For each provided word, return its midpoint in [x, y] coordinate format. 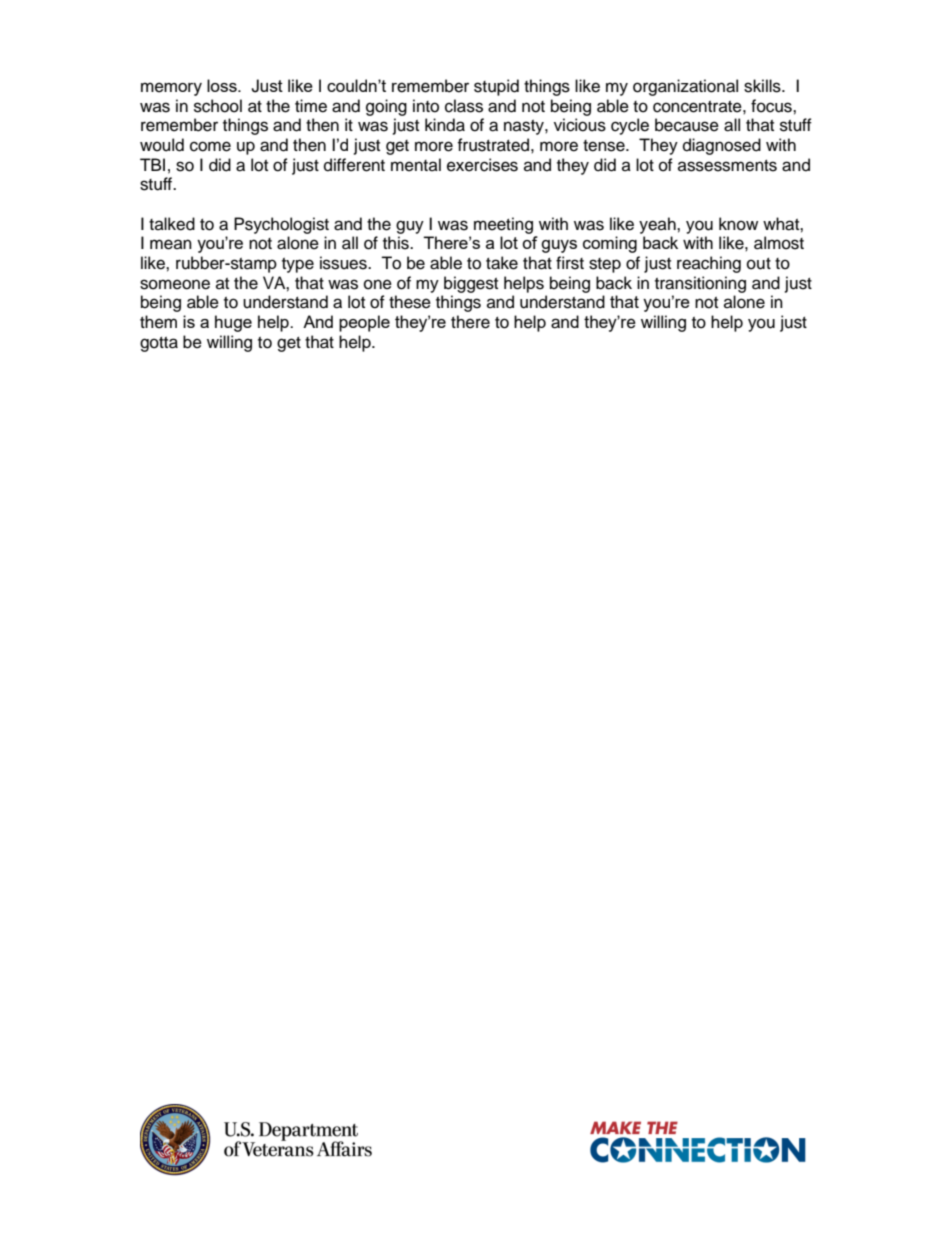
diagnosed [722, 146]
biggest [471, 284]
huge [233, 323]
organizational [685, 87]
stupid [496, 87]
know [738, 224]
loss [223, 85]
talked [172, 224]
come [210, 146]
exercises [482, 165]
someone [175, 284]
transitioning [700, 284]
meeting [503, 225]
